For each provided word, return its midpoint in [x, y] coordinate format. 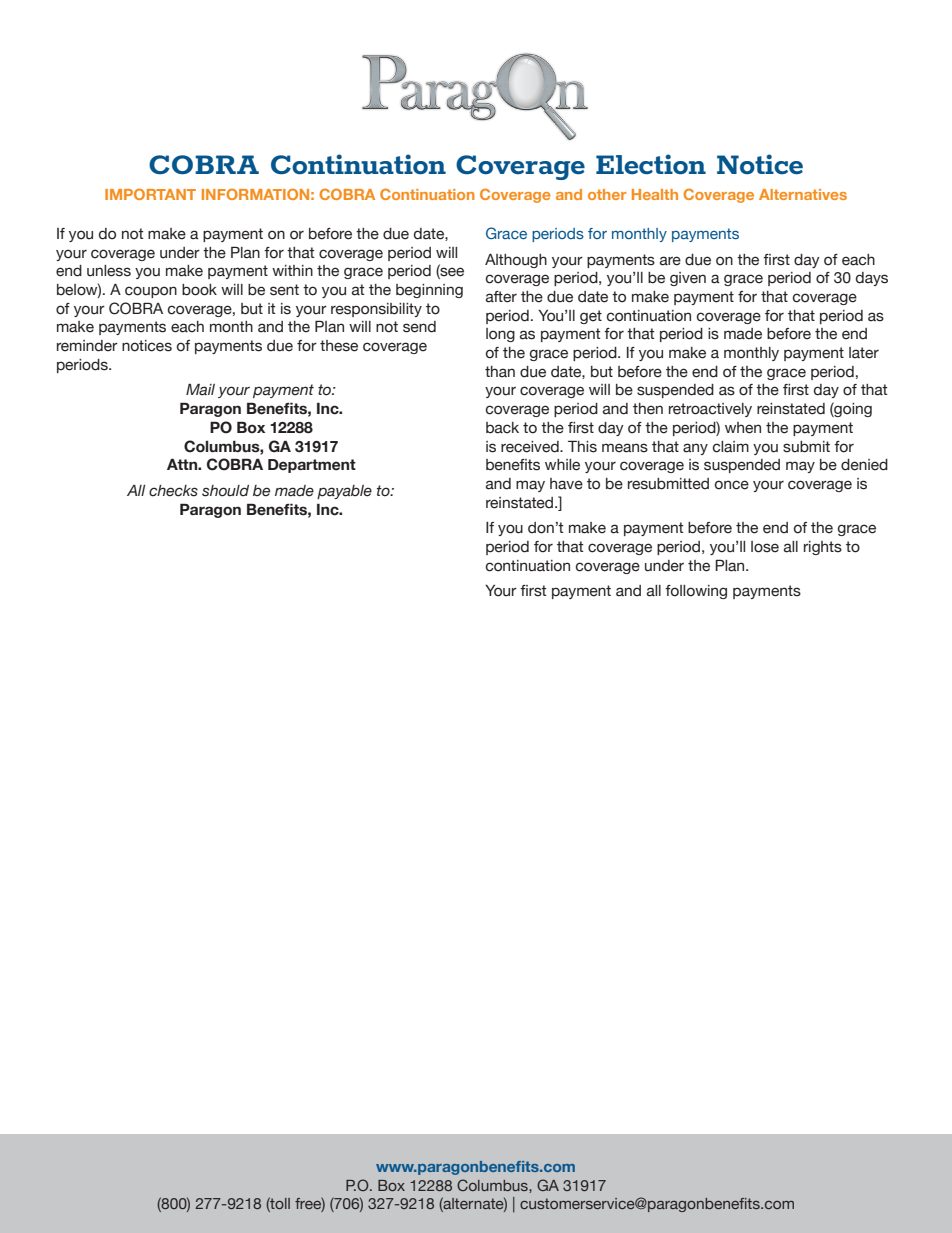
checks [173, 491]
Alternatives [803, 194]
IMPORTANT [150, 194]
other [607, 194]
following [696, 592]
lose [765, 547]
